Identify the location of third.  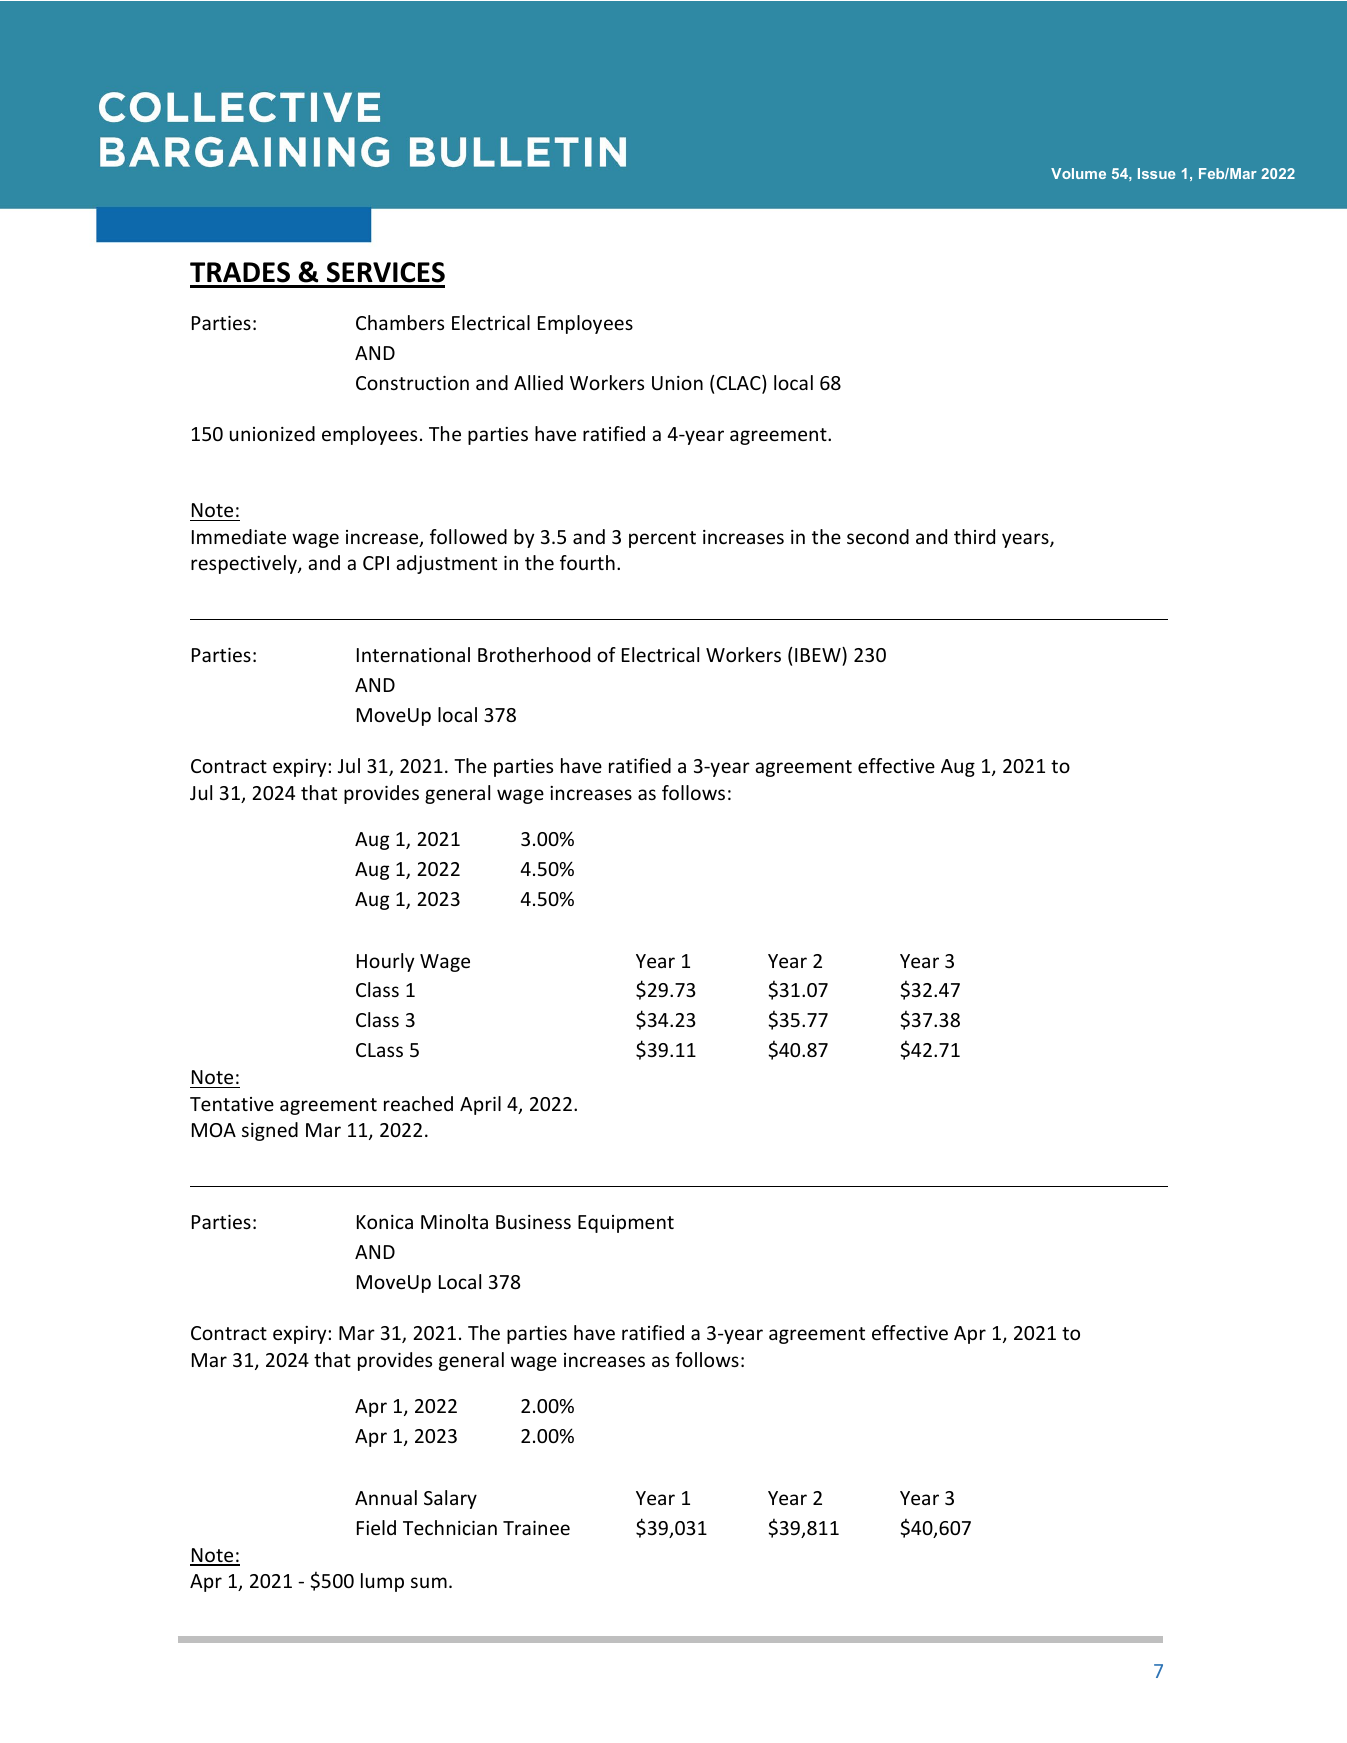
(974, 536).
